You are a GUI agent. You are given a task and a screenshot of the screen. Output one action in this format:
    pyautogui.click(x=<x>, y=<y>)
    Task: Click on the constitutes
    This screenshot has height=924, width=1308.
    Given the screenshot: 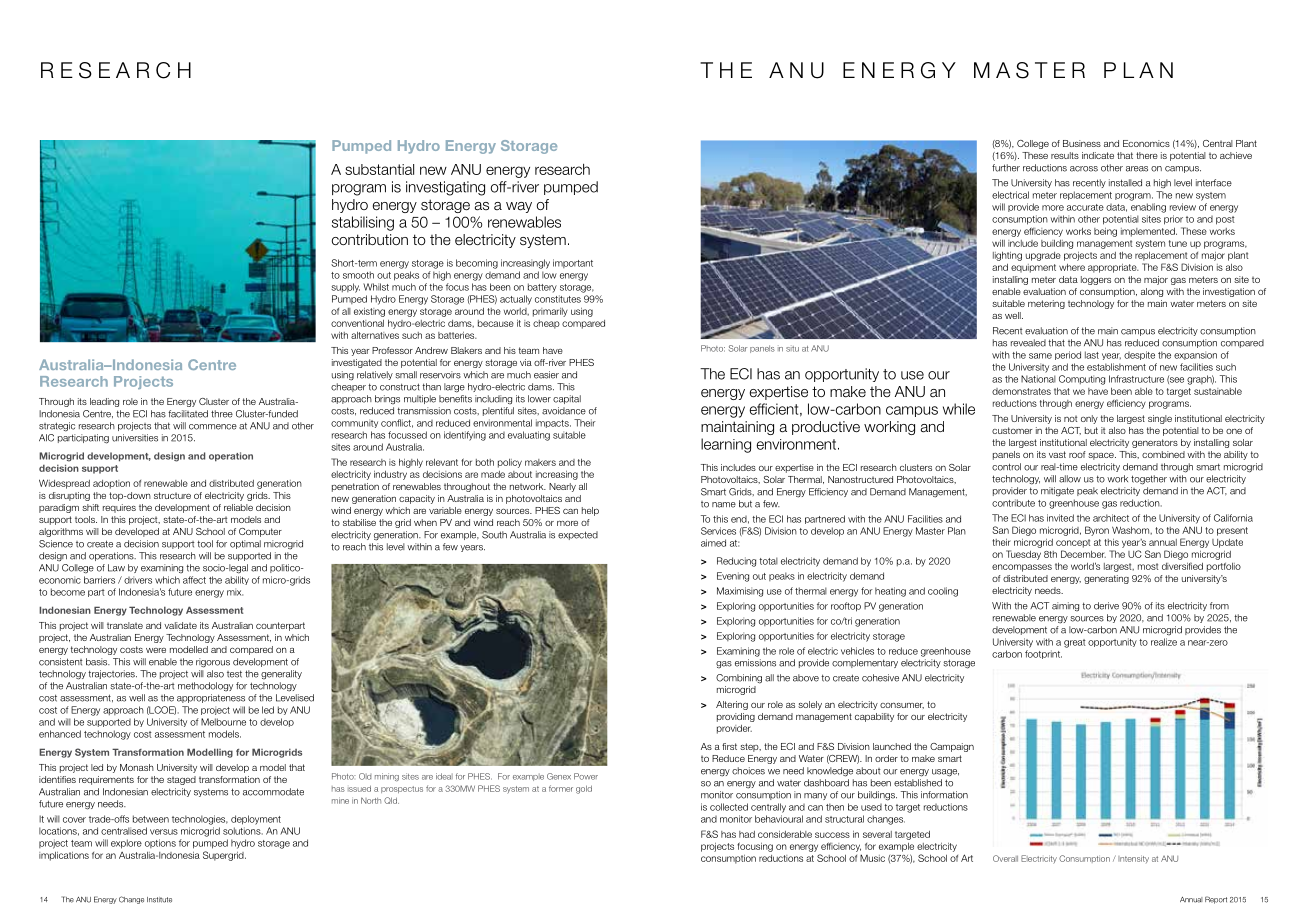 What is the action you would take?
    pyautogui.click(x=558, y=299)
